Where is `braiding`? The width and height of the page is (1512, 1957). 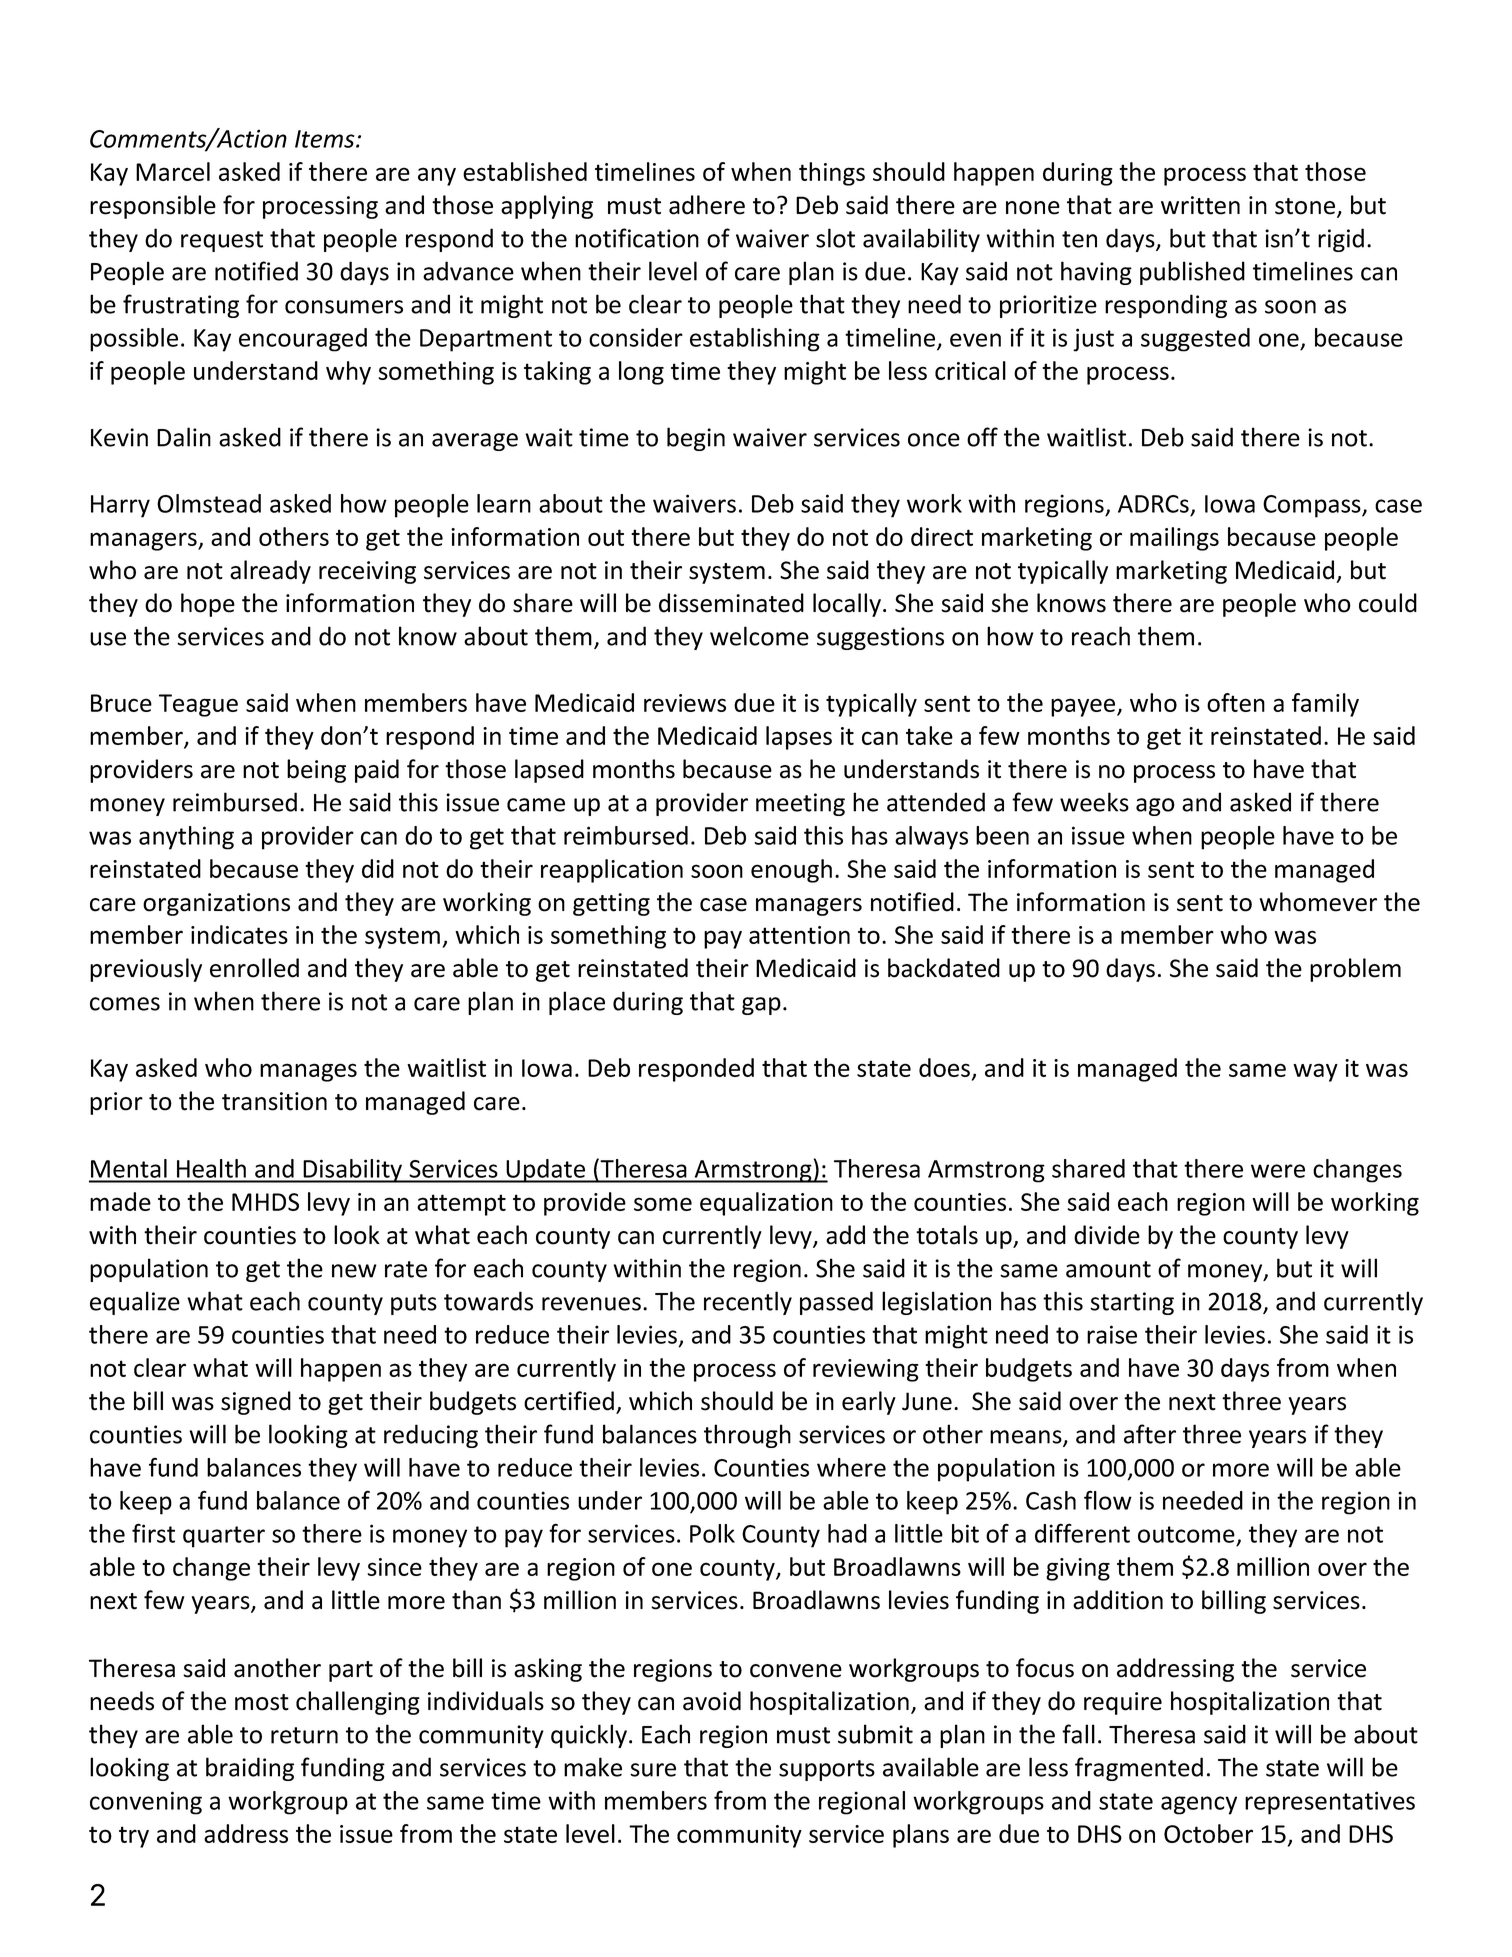
braiding is located at coordinates (250, 1769).
